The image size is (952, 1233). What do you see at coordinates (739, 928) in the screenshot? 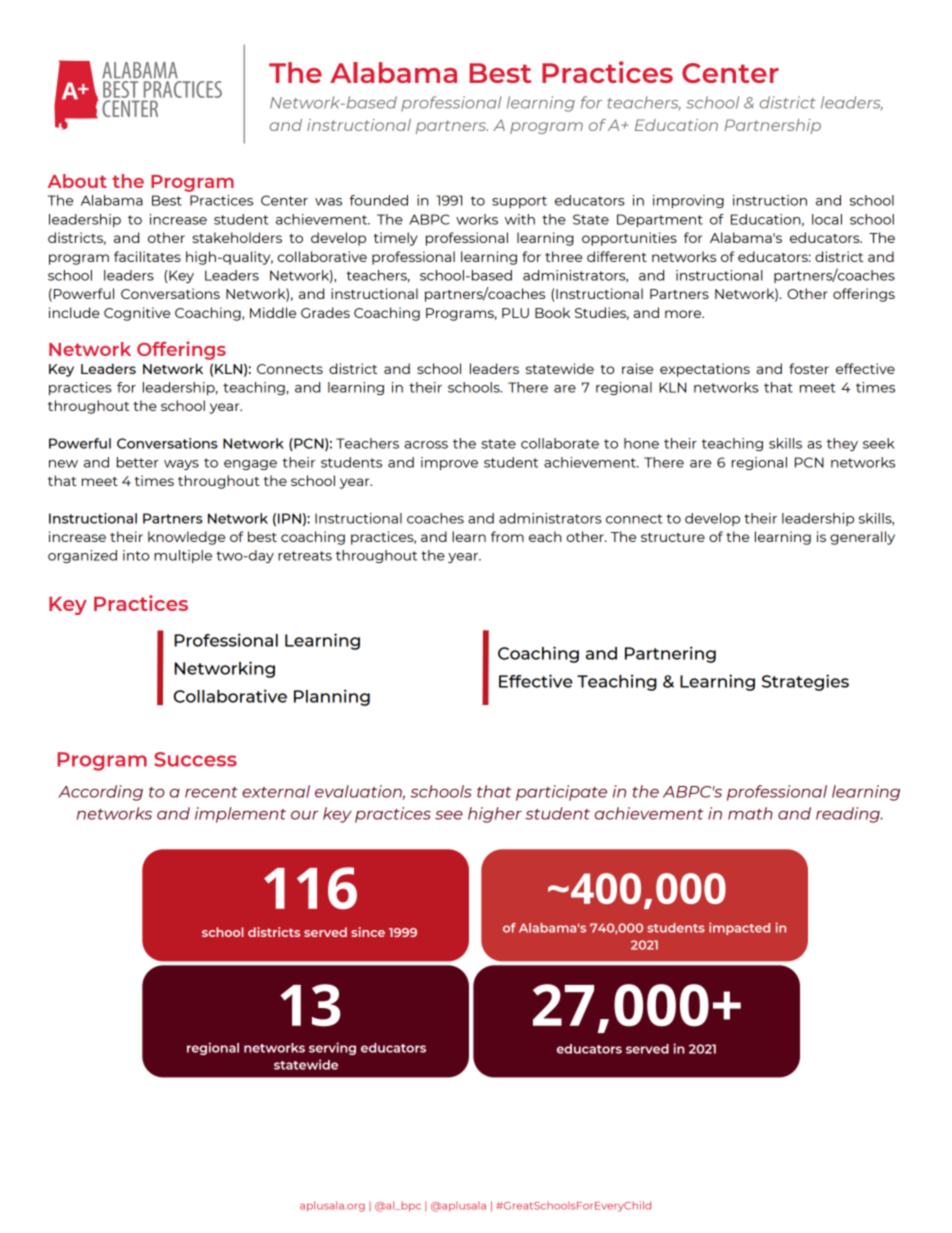
I see `impacted` at bounding box center [739, 928].
